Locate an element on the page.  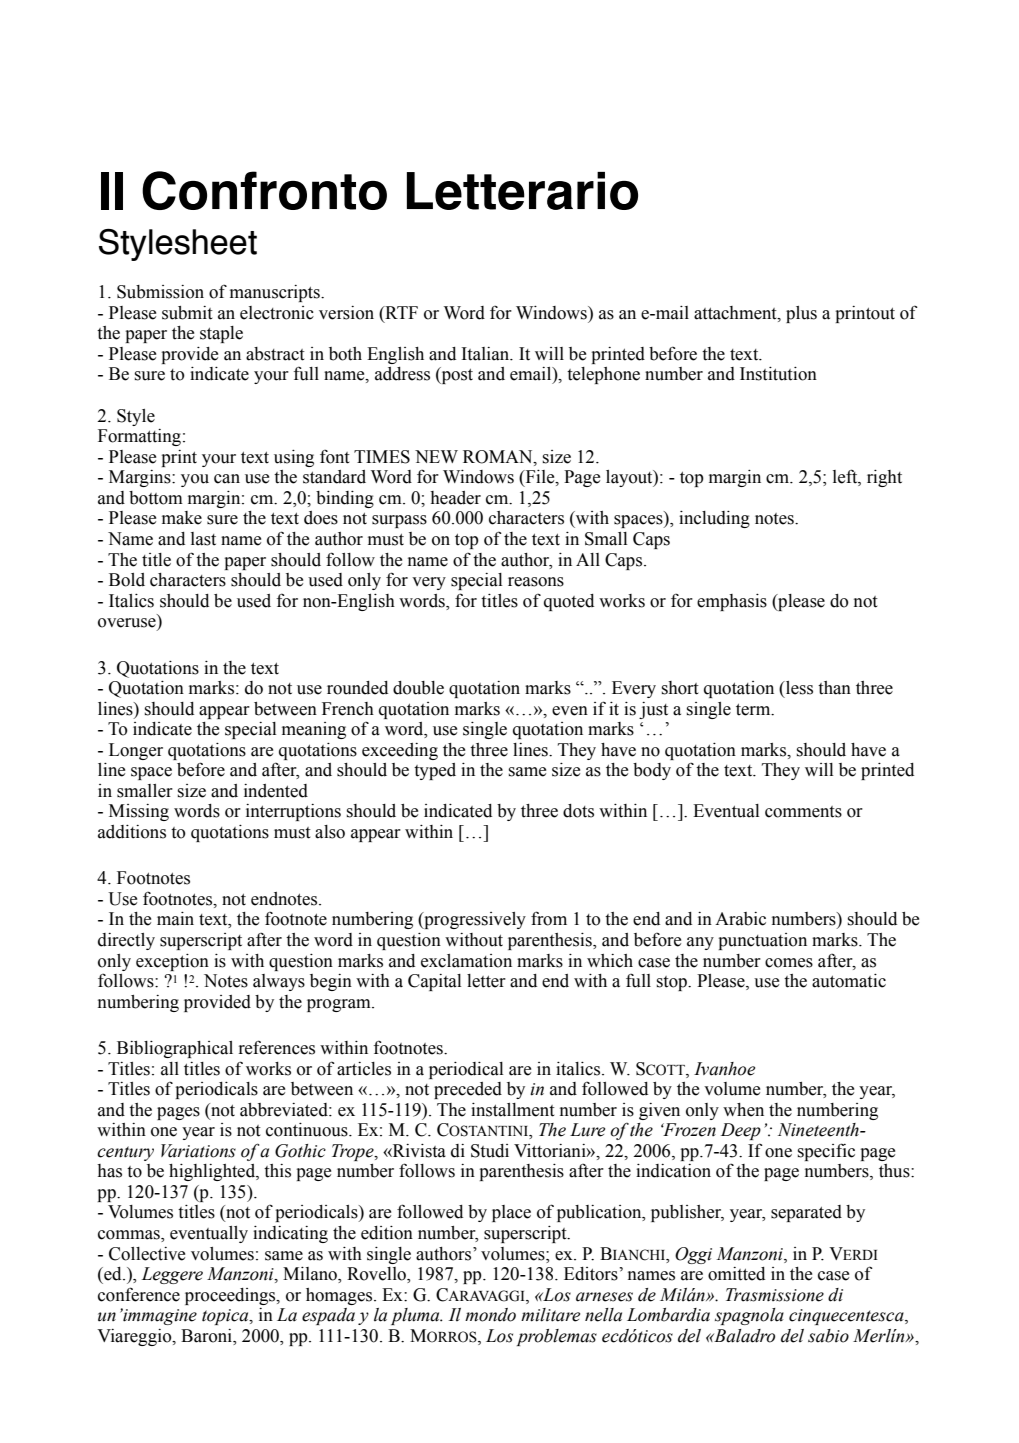
last is located at coordinates (203, 539).
